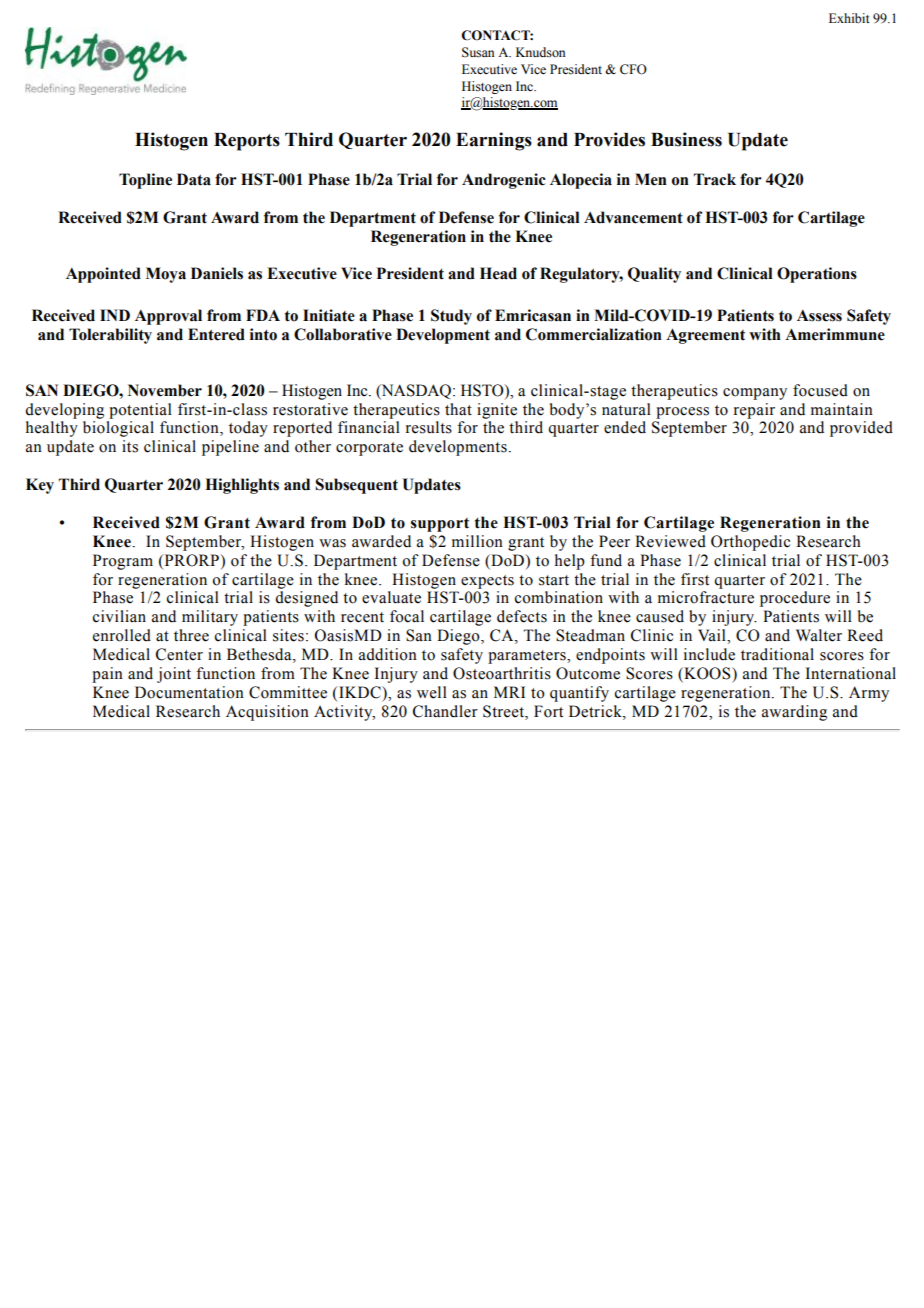  I want to click on Reports, so click(247, 142).
